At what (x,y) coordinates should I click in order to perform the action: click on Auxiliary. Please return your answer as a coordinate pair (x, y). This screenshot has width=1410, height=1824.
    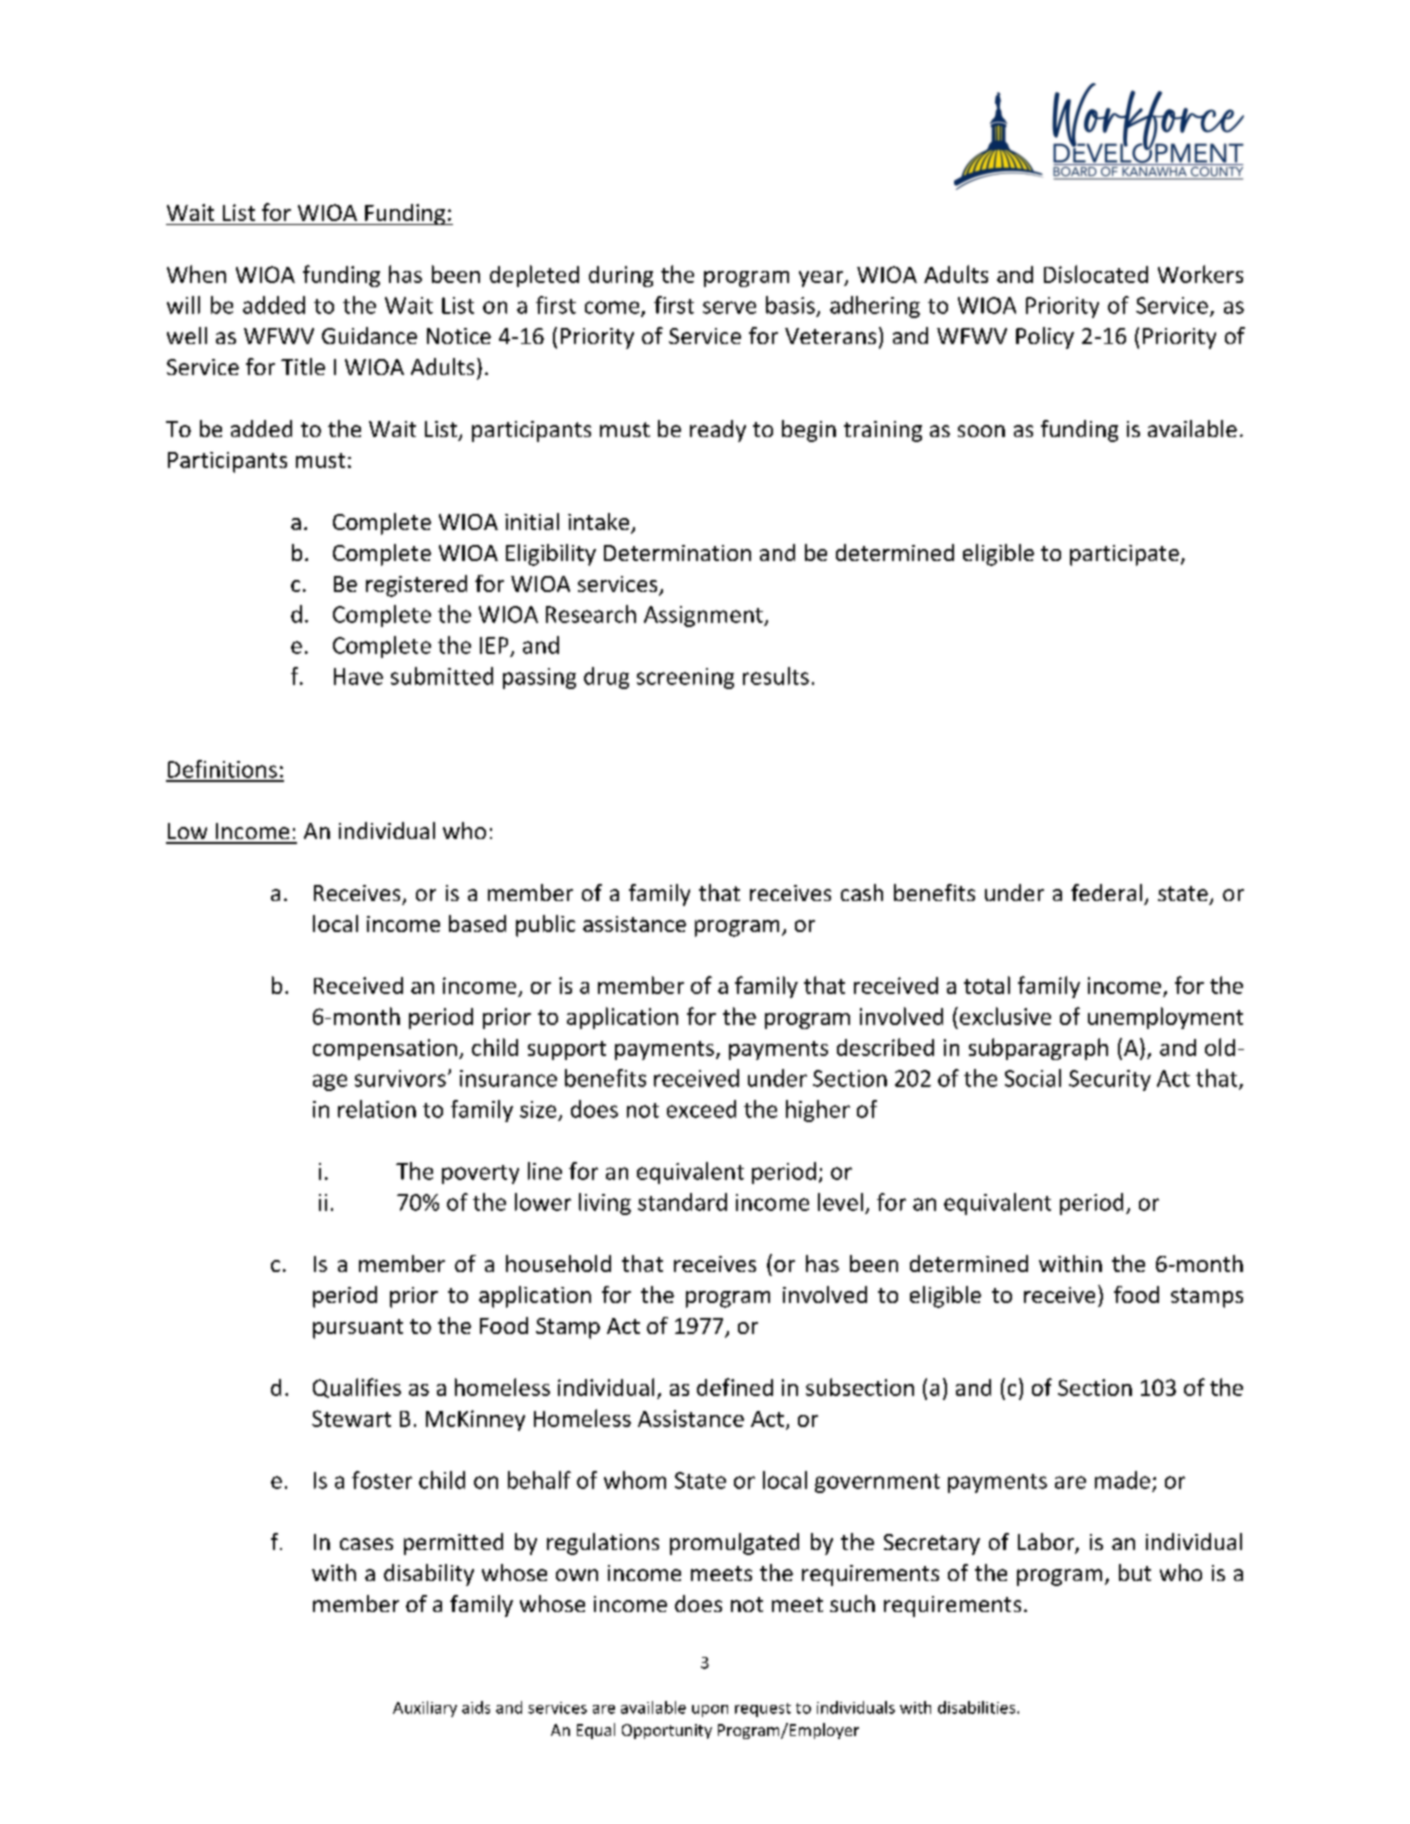
    Looking at the image, I should click on (425, 1709).
